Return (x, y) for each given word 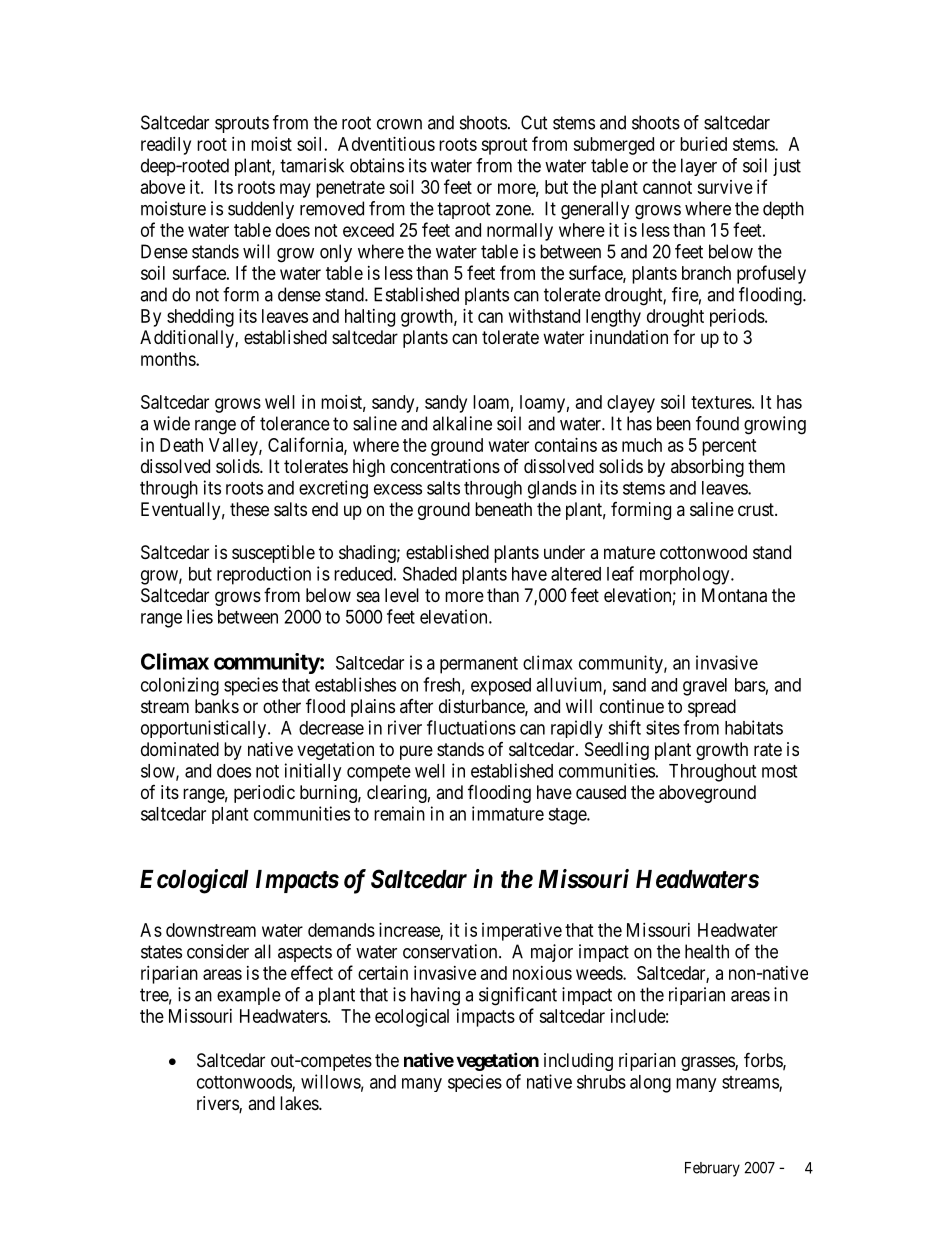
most (779, 771)
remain (399, 813)
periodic (264, 794)
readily (166, 146)
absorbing (707, 468)
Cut (534, 122)
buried (703, 144)
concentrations (445, 466)
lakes (300, 1103)
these (249, 509)
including (578, 1062)
